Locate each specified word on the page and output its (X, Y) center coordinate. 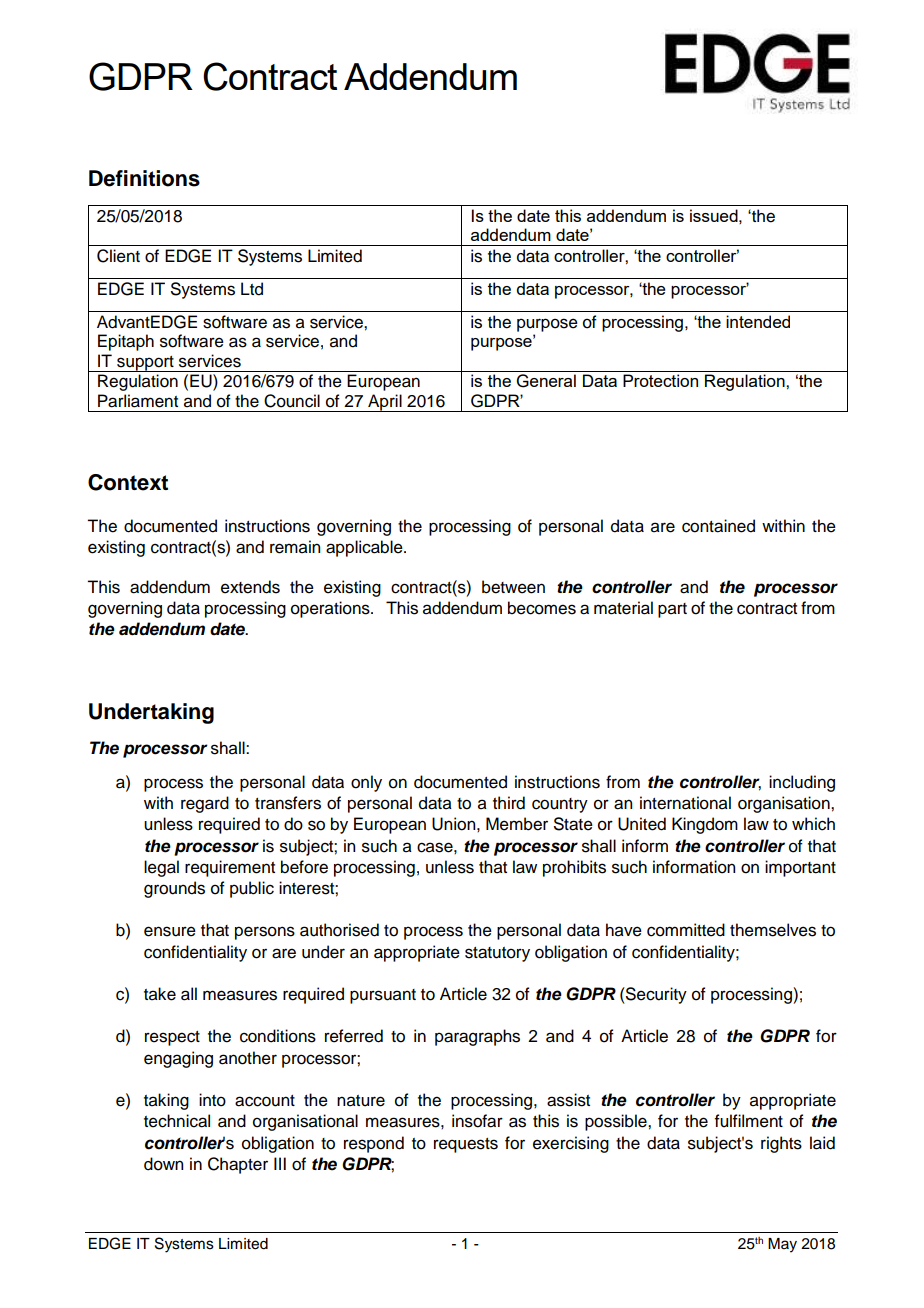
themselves (773, 930)
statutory (497, 954)
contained (718, 526)
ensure (170, 931)
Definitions (144, 178)
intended (758, 321)
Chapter (238, 1165)
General (546, 381)
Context (128, 482)
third (509, 803)
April (385, 403)
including (802, 783)
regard (205, 804)
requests (466, 1145)
